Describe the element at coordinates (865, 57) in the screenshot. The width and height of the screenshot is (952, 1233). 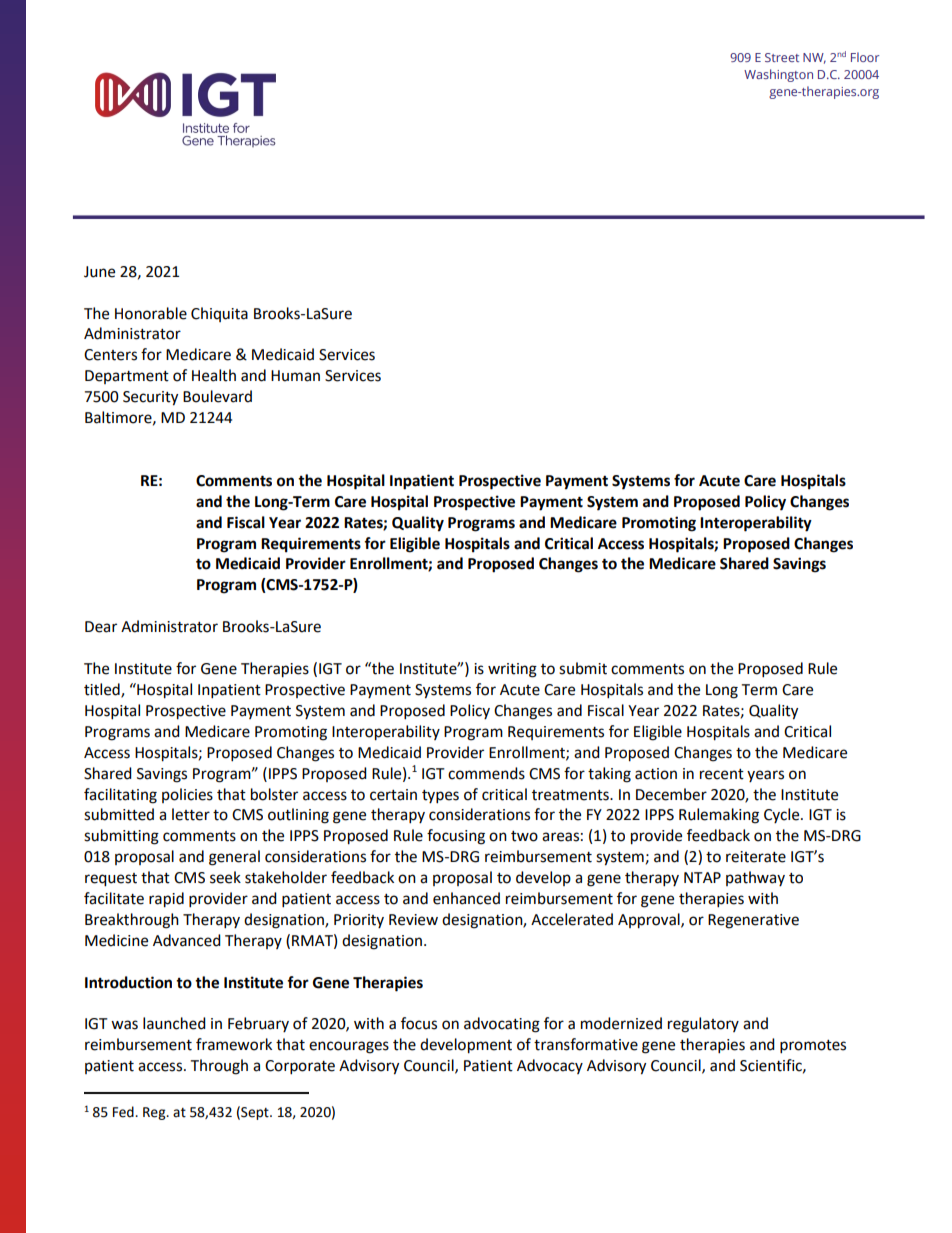
I see `Floor` at that location.
